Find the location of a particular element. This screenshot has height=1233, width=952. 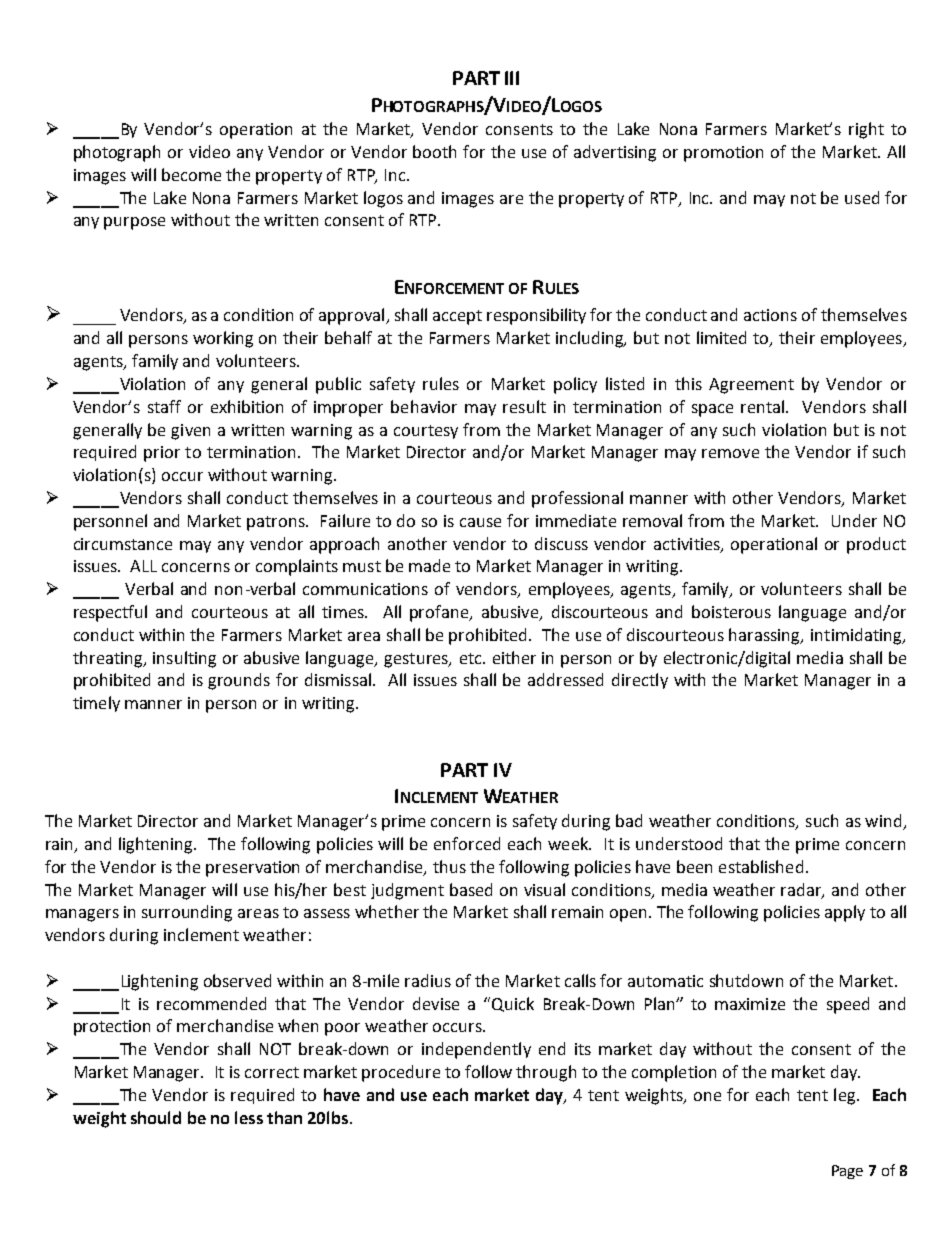

right is located at coordinates (866, 130).
